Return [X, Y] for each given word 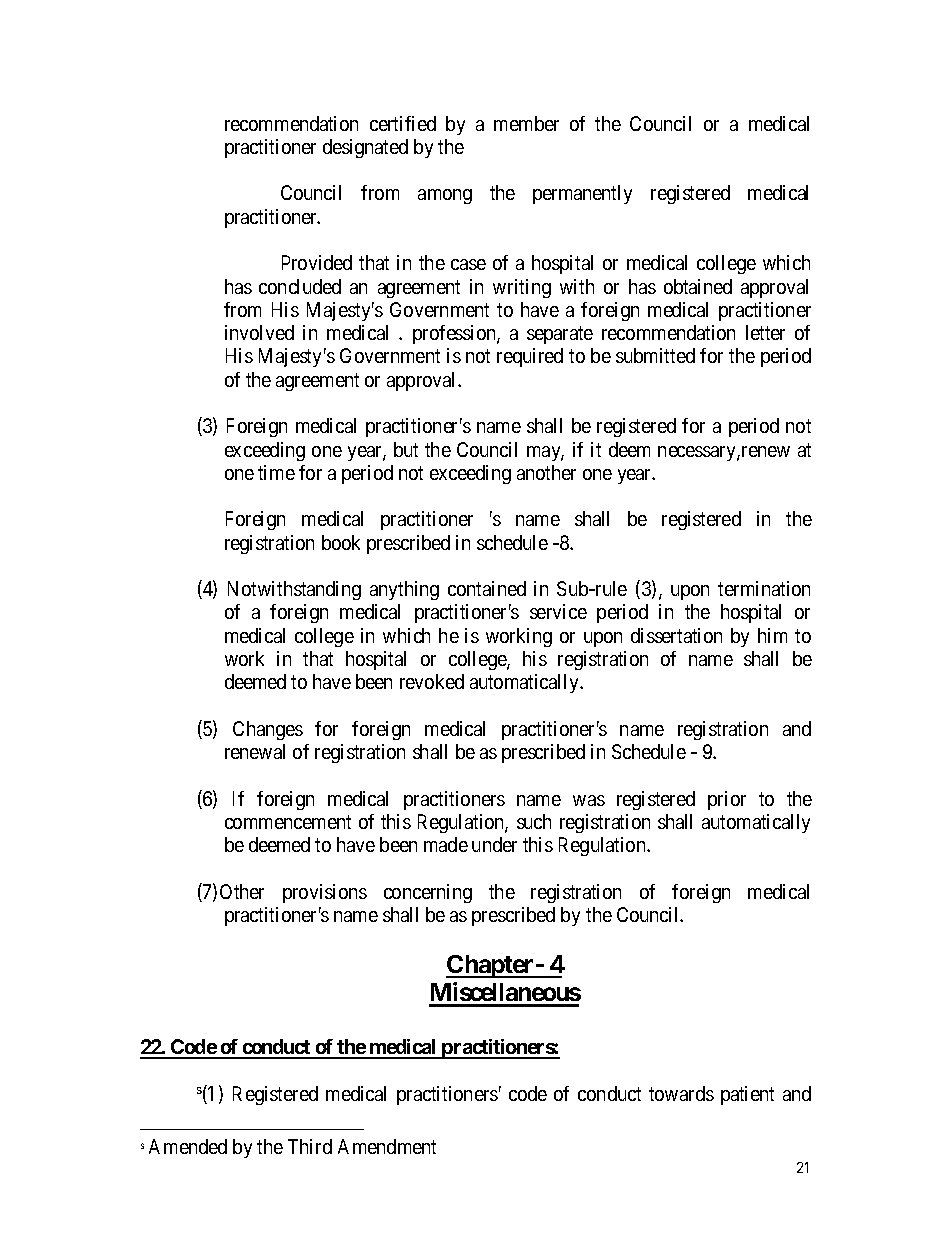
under [494, 844]
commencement [288, 822]
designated [365, 148]
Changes [268, 730]
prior [727, 800]
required [530, 357]
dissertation [676, 635]
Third [310, 1146]
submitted [655, 355]
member [526, 123]
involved [259, 332]
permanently [582, 194]
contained [487, 588]
